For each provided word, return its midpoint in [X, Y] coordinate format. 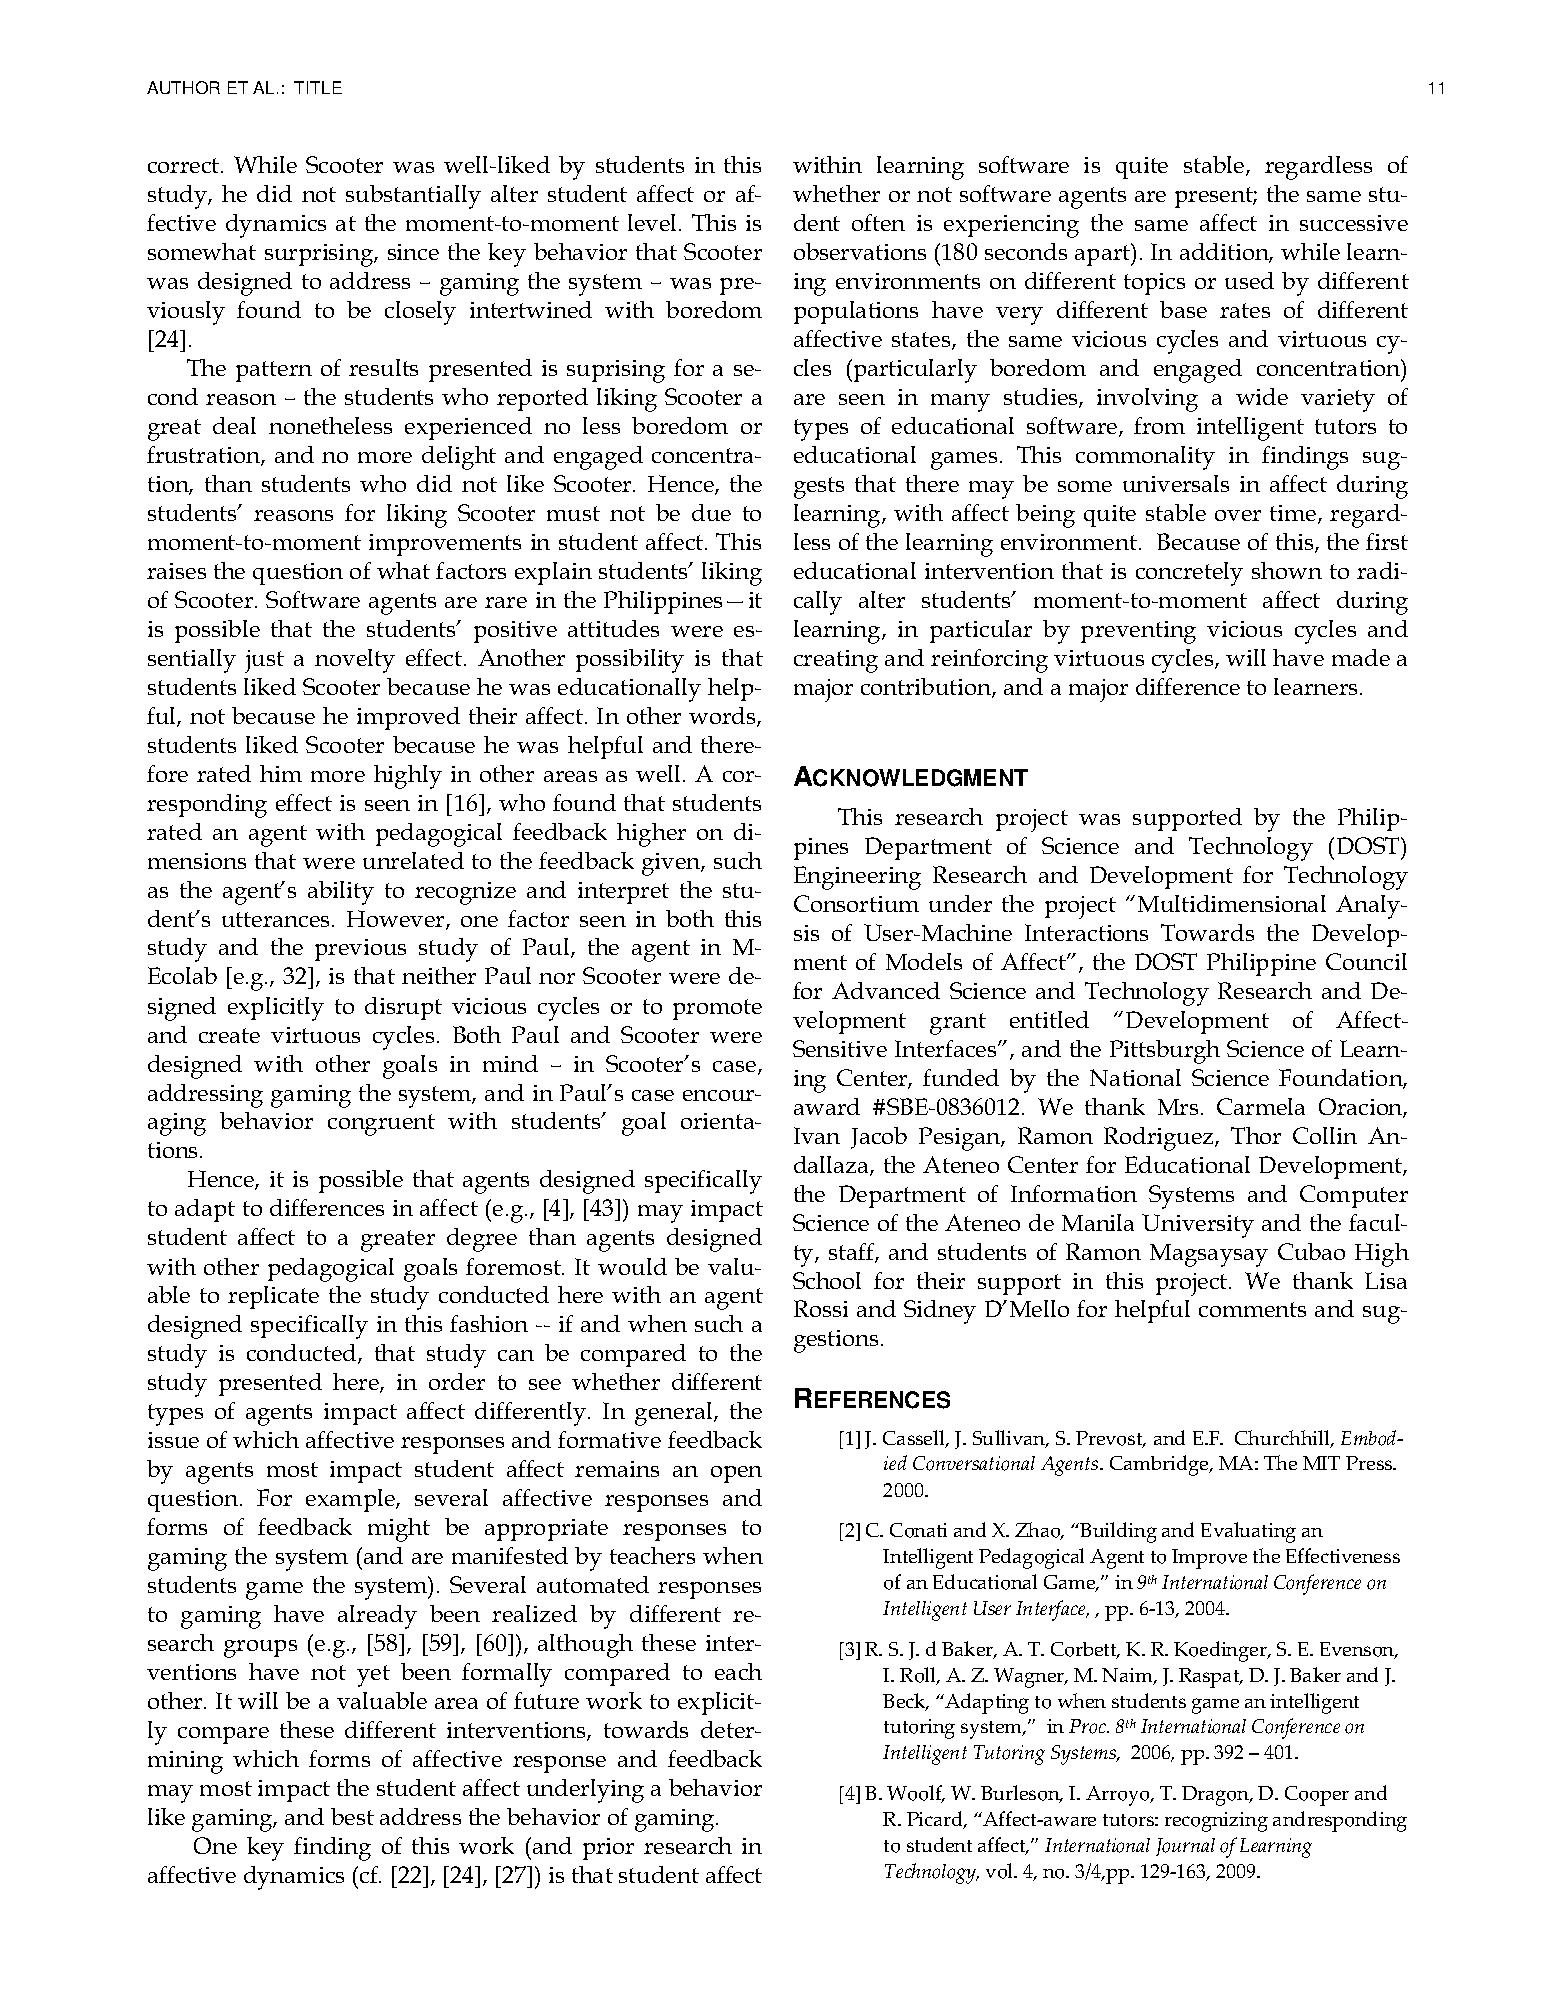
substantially [413, 197]
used [1249, 280]
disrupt [403, 1008]
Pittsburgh [1165, 1052]
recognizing [1216, 1822]
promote [717, 1009]
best [352, 1816]
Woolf [916, 1794]
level [654, 222]
